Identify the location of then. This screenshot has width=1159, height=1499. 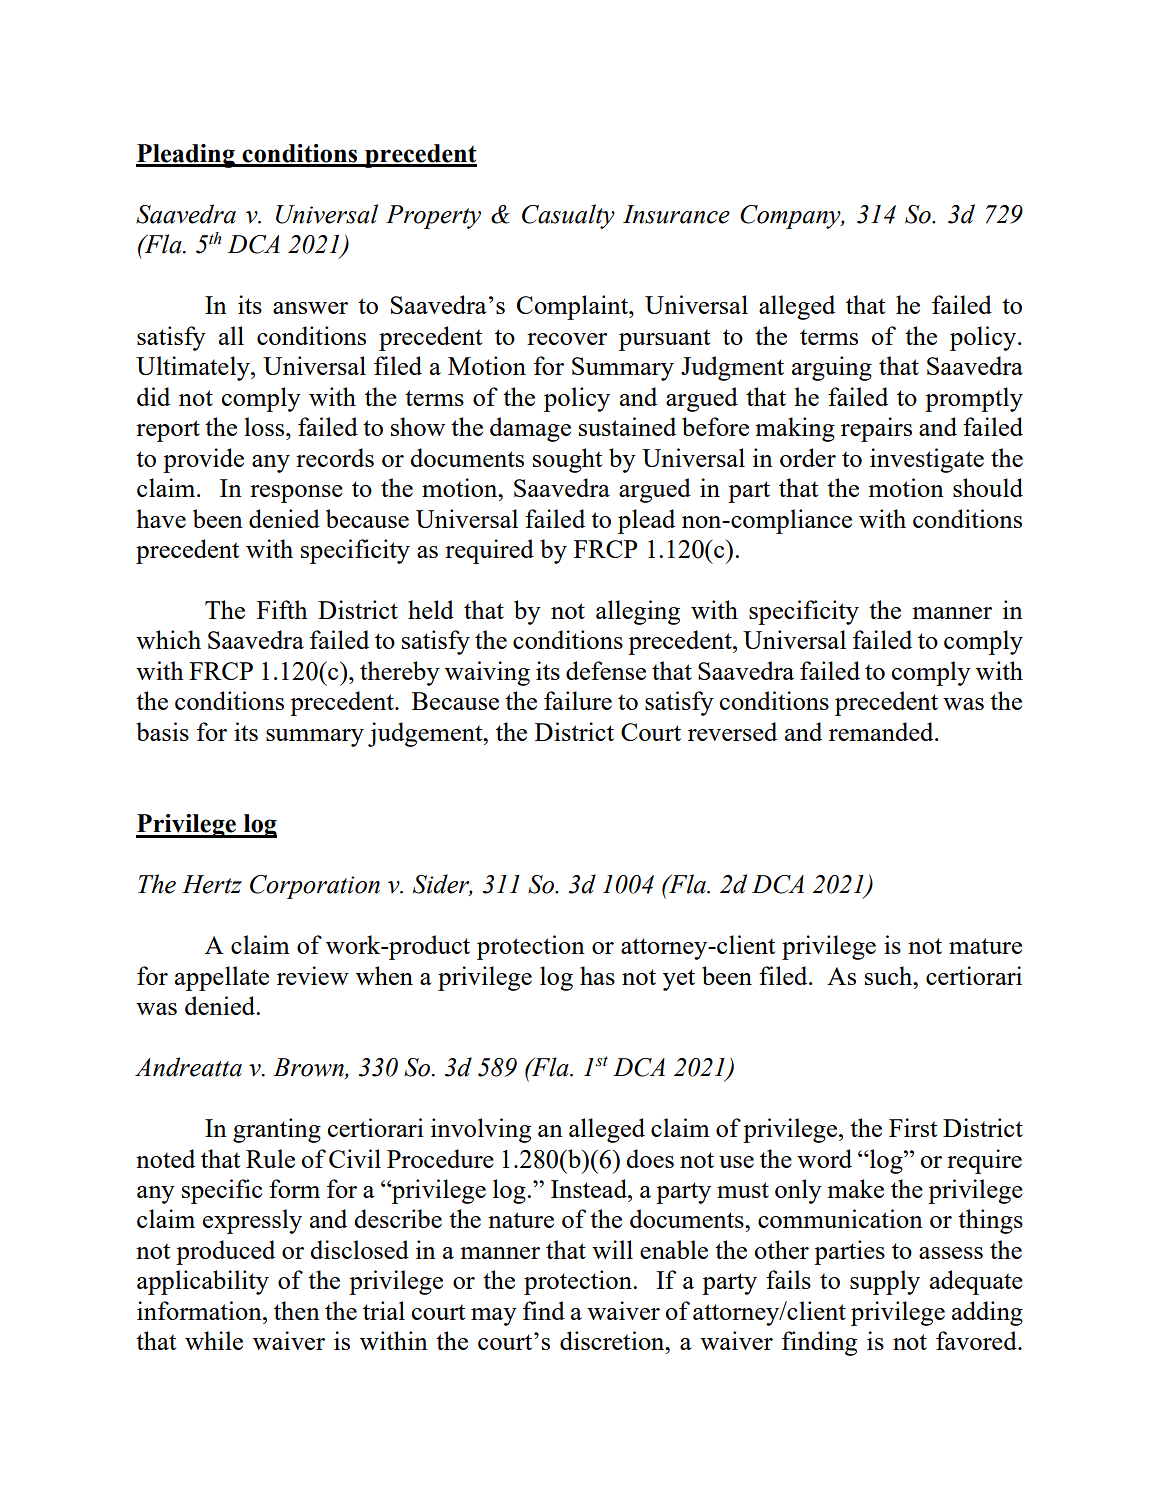
(297, 1310).
